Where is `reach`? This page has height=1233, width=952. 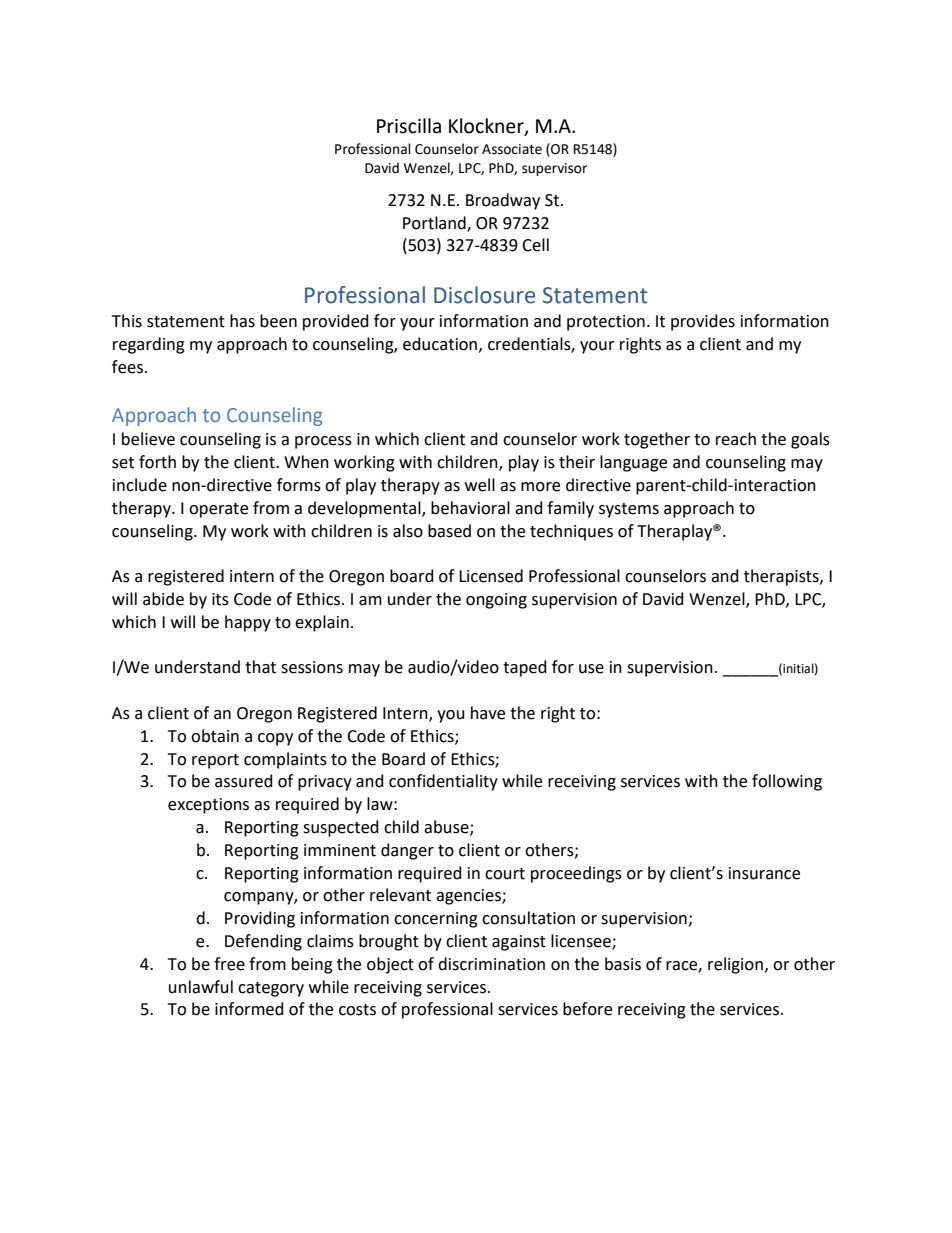
reach is located at coordinates (736, 439).
